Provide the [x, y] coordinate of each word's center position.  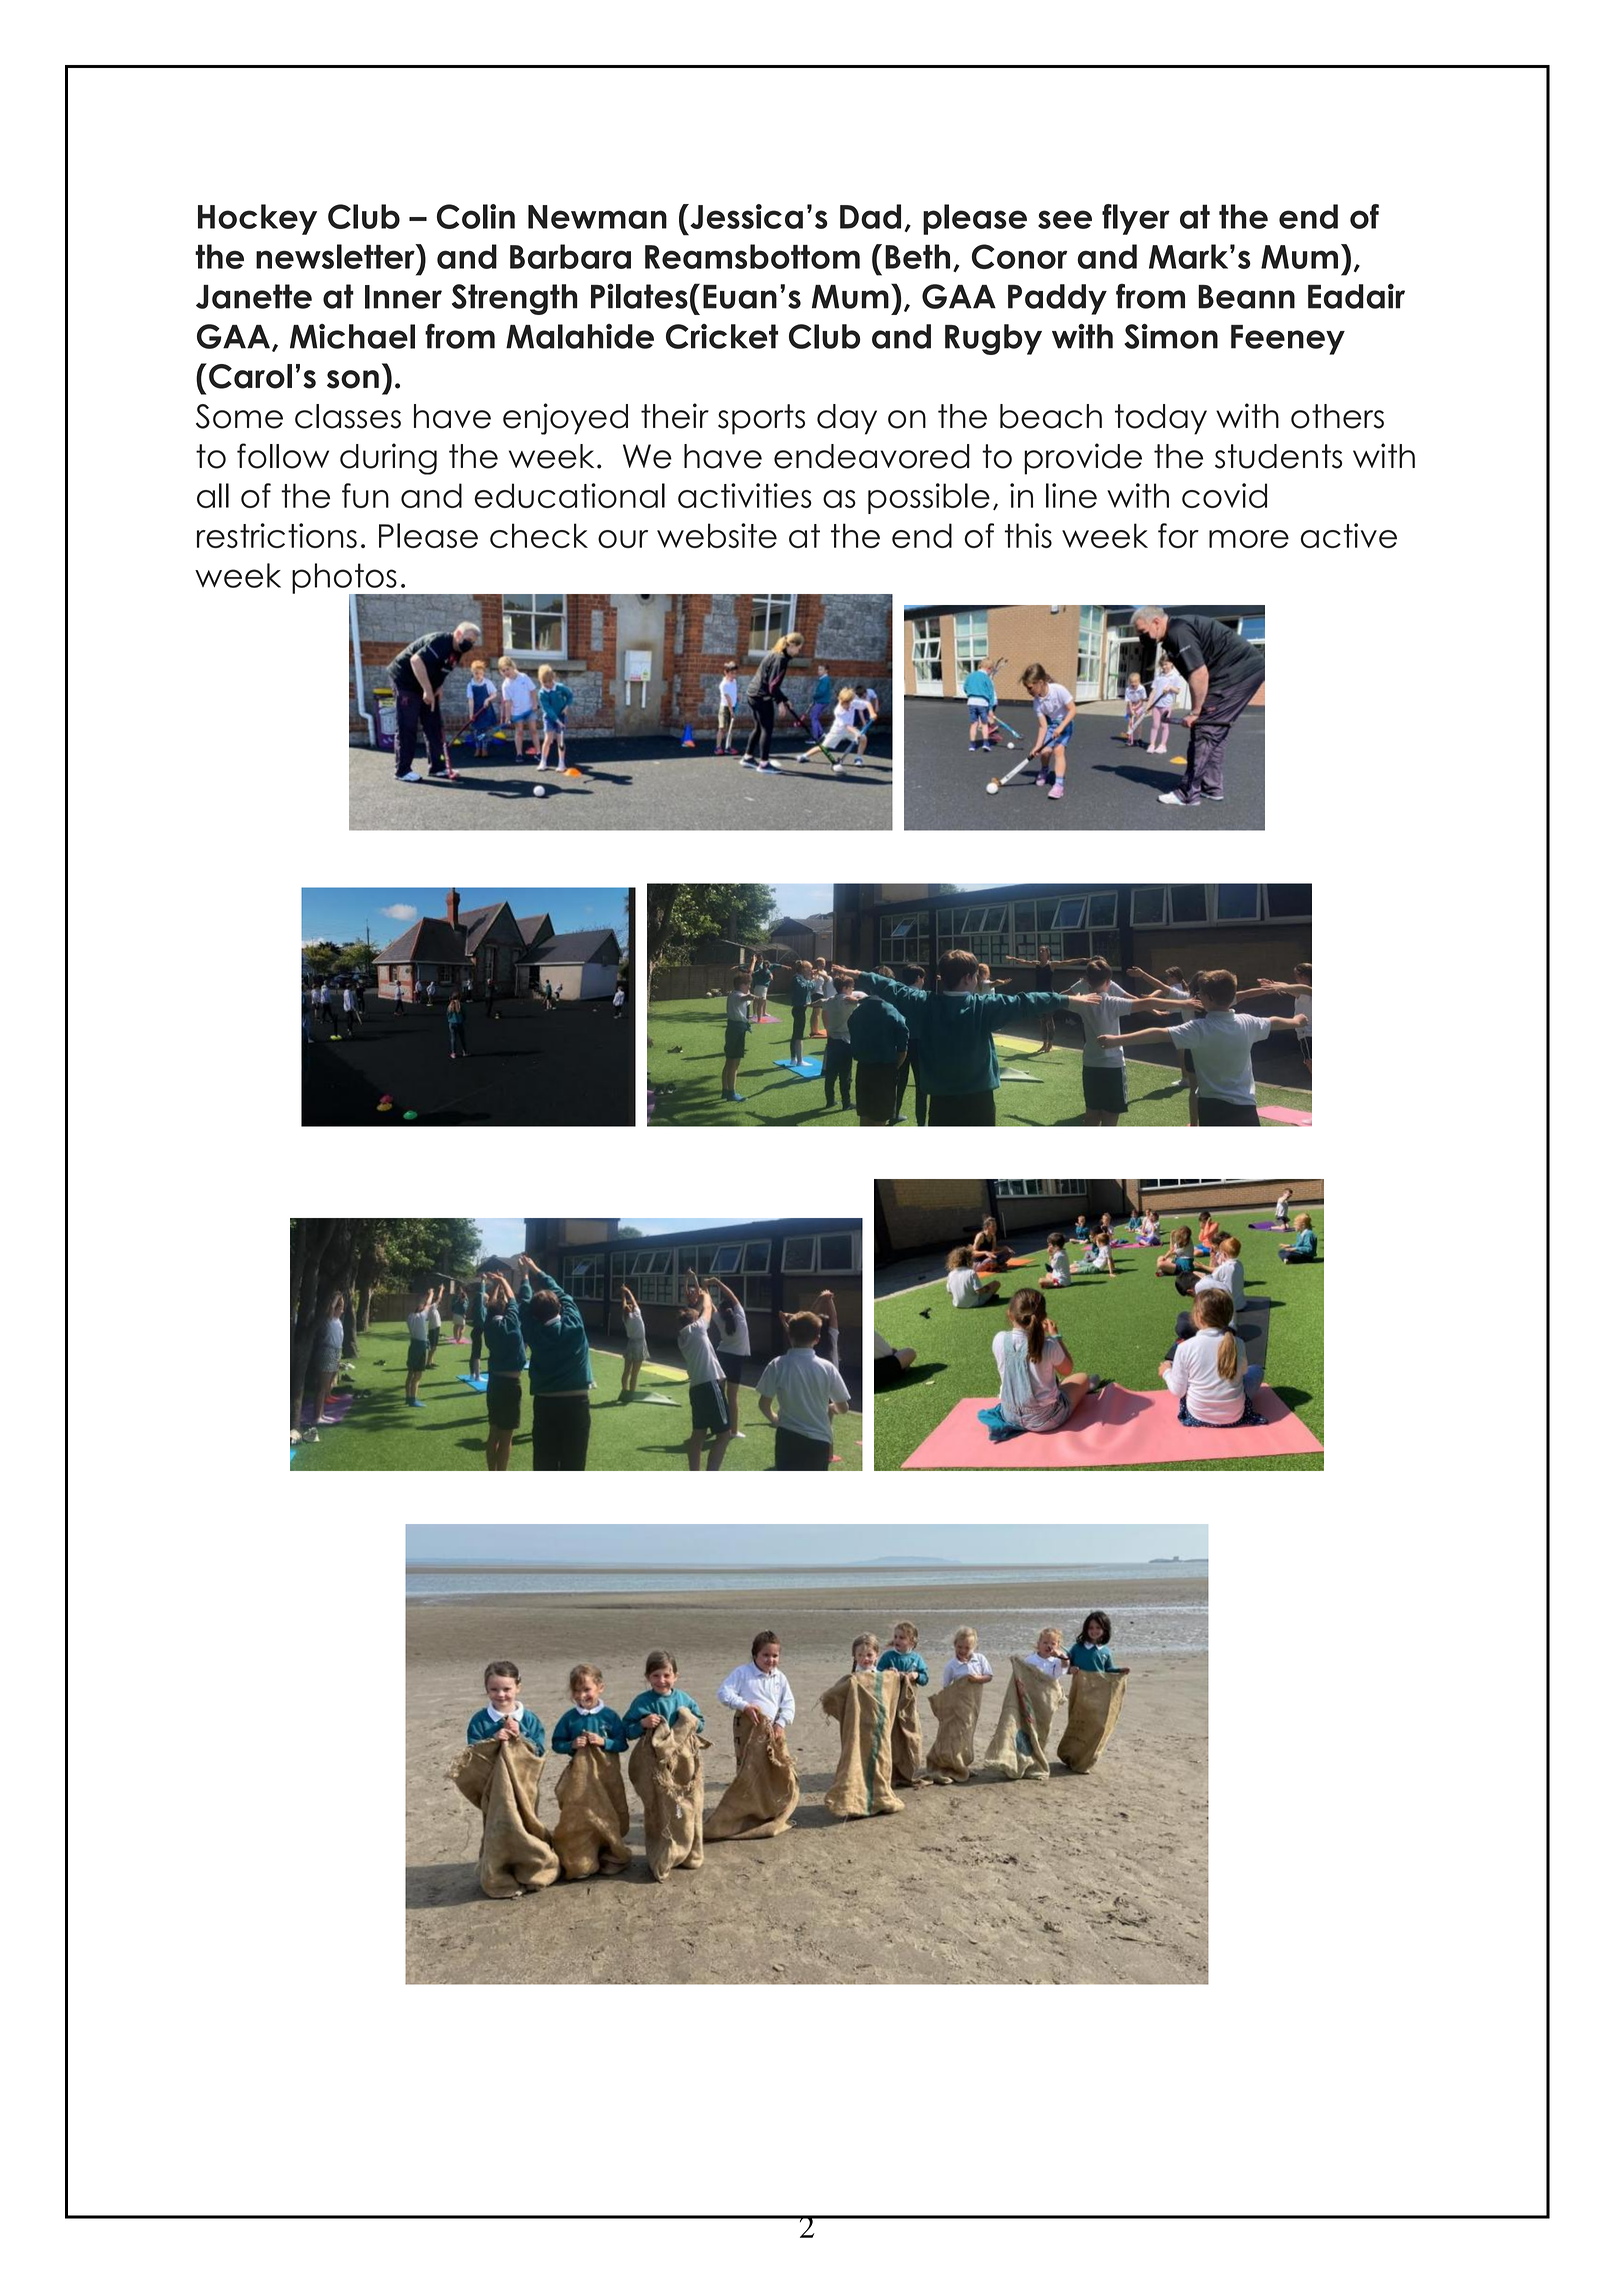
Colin [476, 216]
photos [345, 579]
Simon [1171, 336]
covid [1224, 495]
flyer [1136, 219]
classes [348, 416]
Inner [403, 297]
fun [365, 495]
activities [745, 495]
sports [761, 419]
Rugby [993, 339]
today [1161, 419]
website [717, 535]
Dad [870, 216]
